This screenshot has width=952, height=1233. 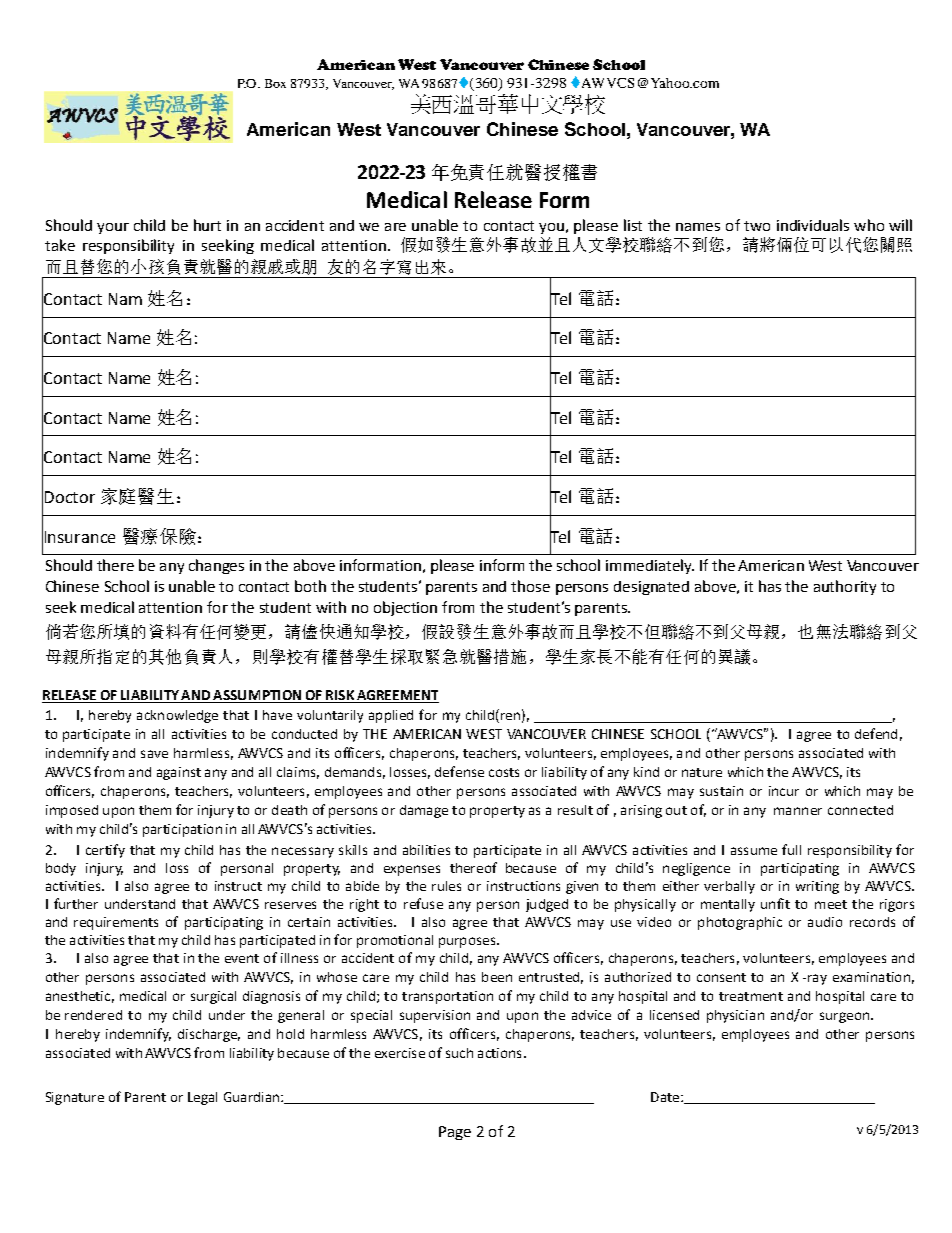 What do you see at coordinates (202, 1098) in the screenshot?
I see `Legal` at bounding box center [202, 1098].
